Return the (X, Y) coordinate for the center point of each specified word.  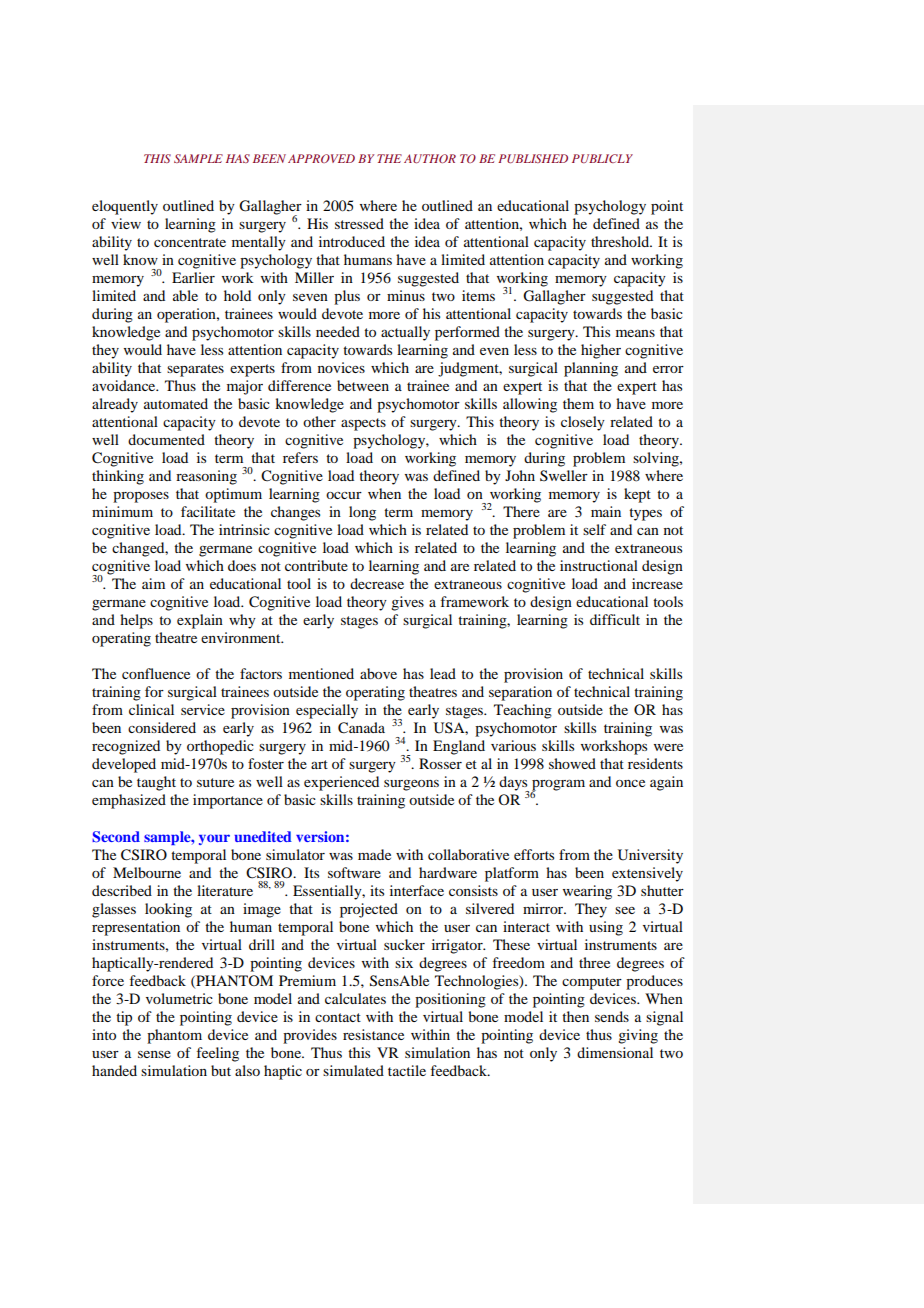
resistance (373, 1034)
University (650, 856)
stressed (359, 223)
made (374, 854)
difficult (615, 619)
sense (154, 1054)
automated (176, 403)
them (578, 403)
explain (200, 621)
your (214, 839)
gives (407, 603)
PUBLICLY (602, 158)
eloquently (125, 207)
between (363, 385)
